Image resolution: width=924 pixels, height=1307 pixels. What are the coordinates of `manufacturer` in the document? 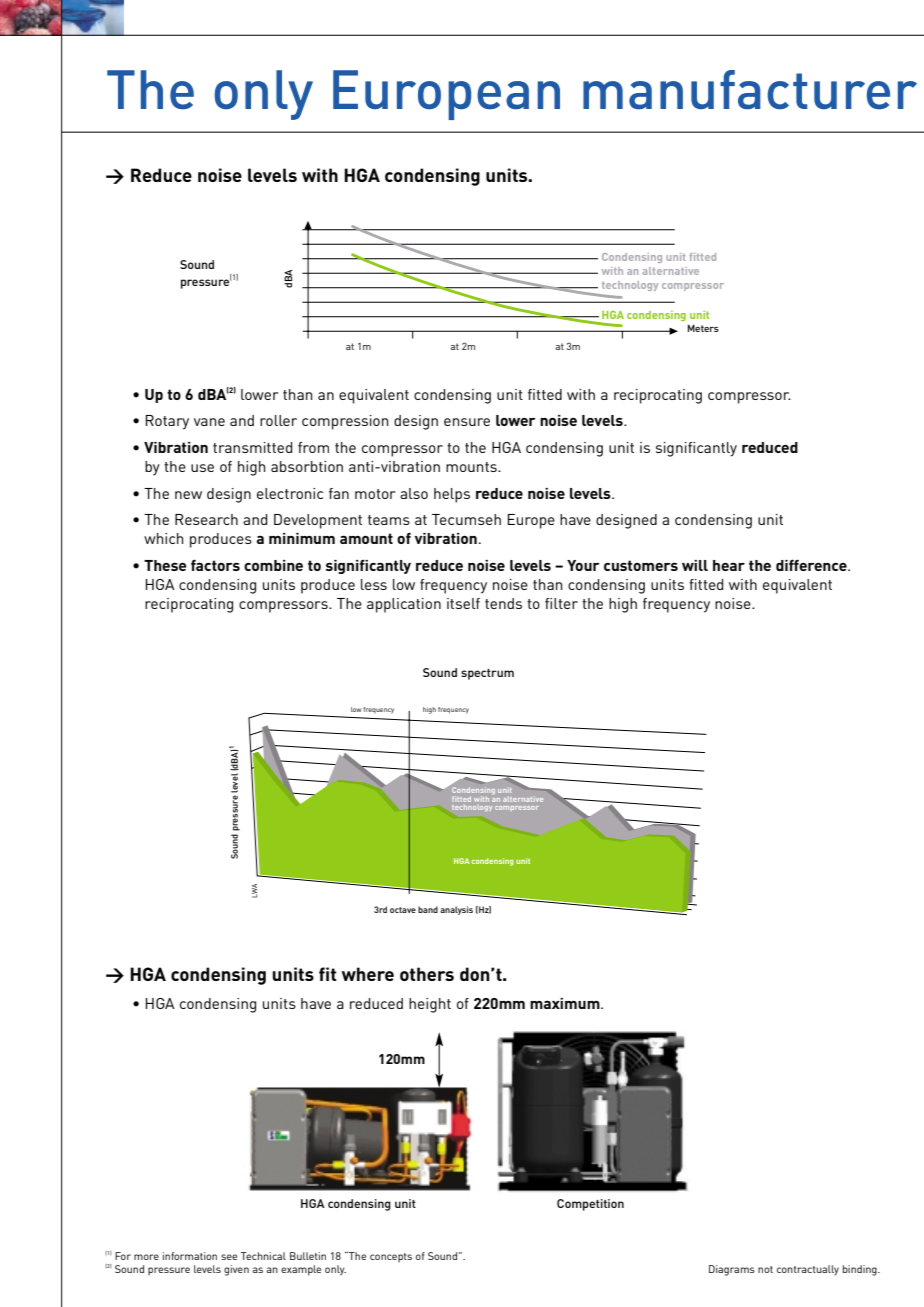 It's located at (750, 90).
